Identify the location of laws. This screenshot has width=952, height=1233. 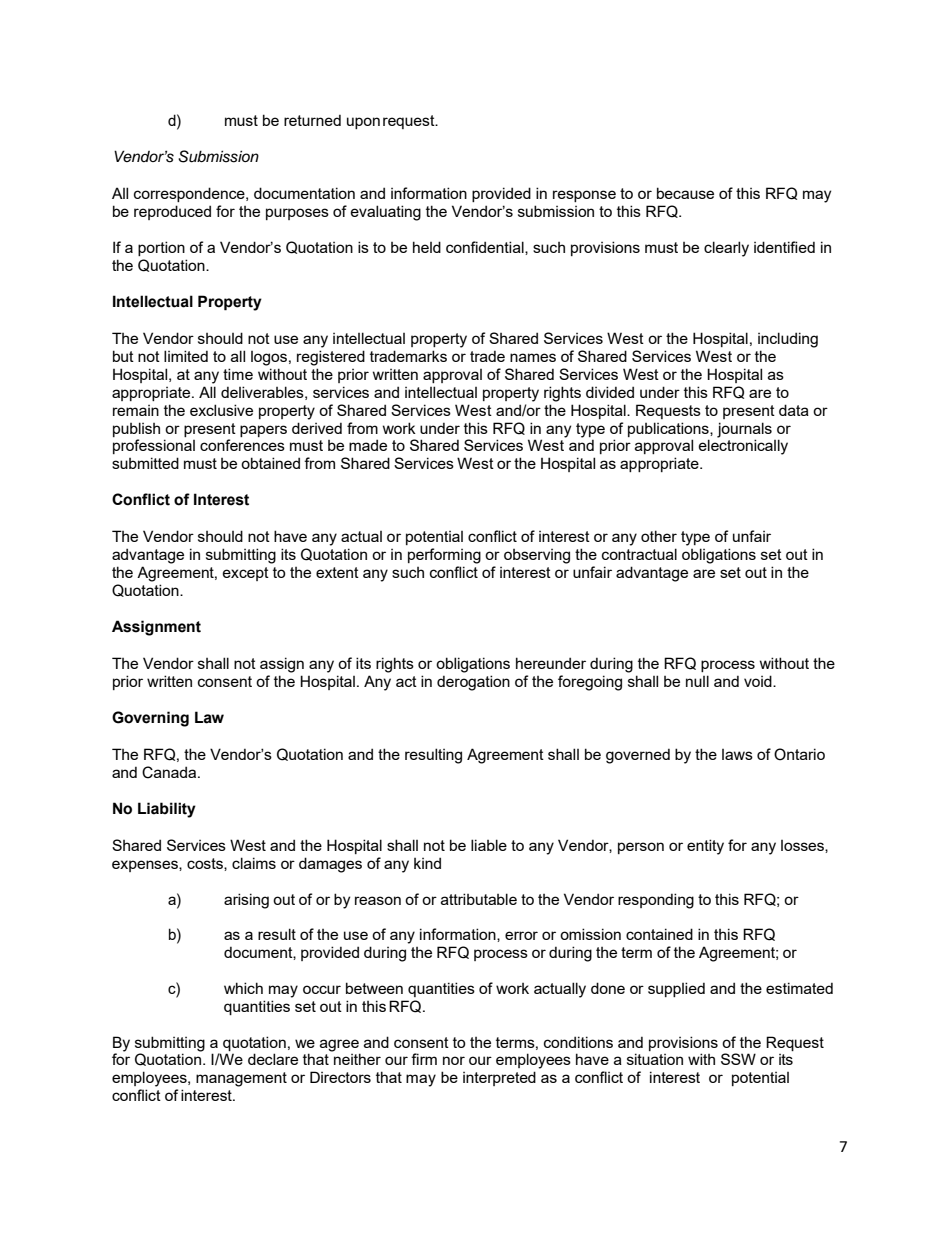
(737, 754).
